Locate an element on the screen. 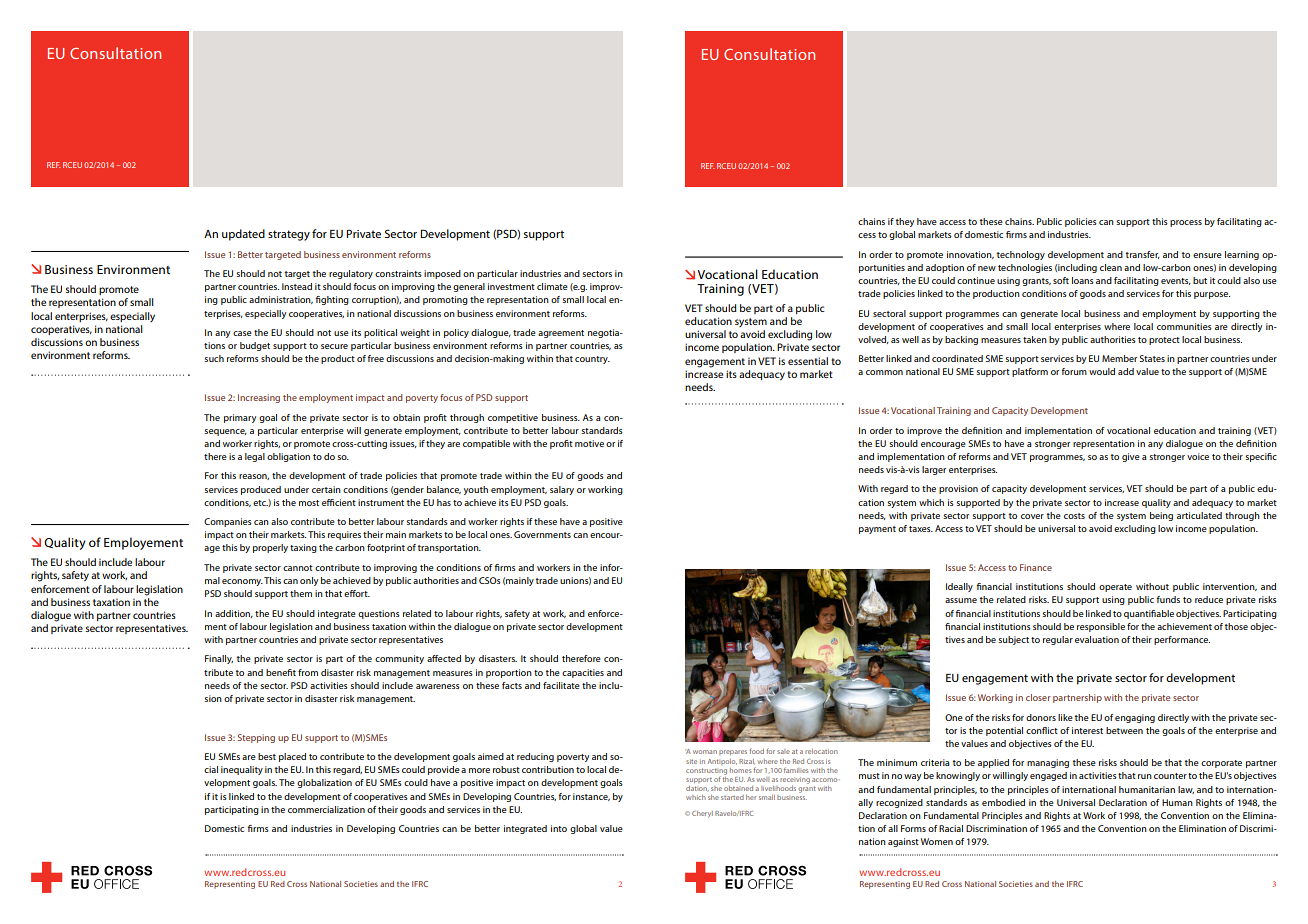 The height and width of the screenshot is (924, 1308). regulatory is located at coordinates (351, 274).
